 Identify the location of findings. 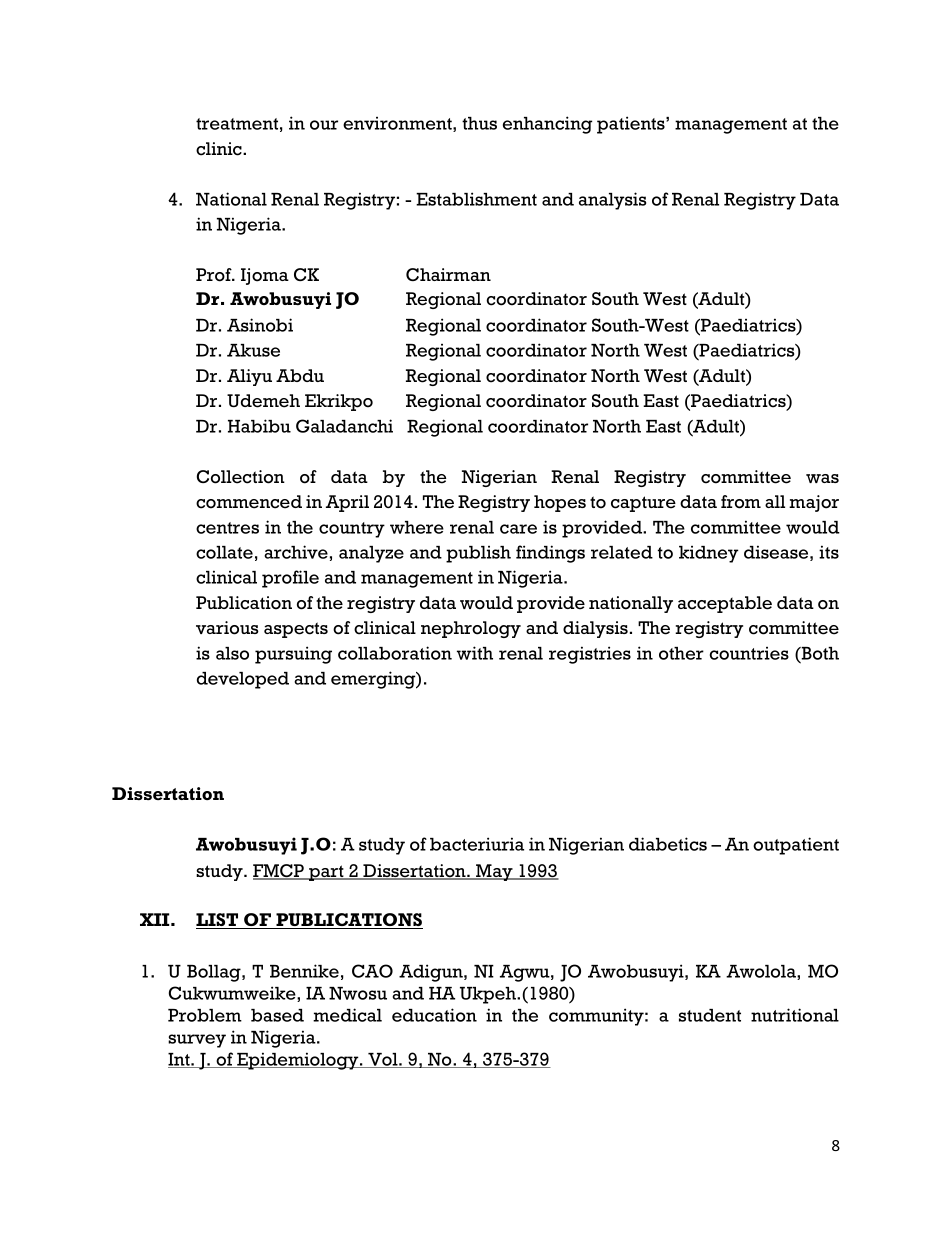
(550, 554).
